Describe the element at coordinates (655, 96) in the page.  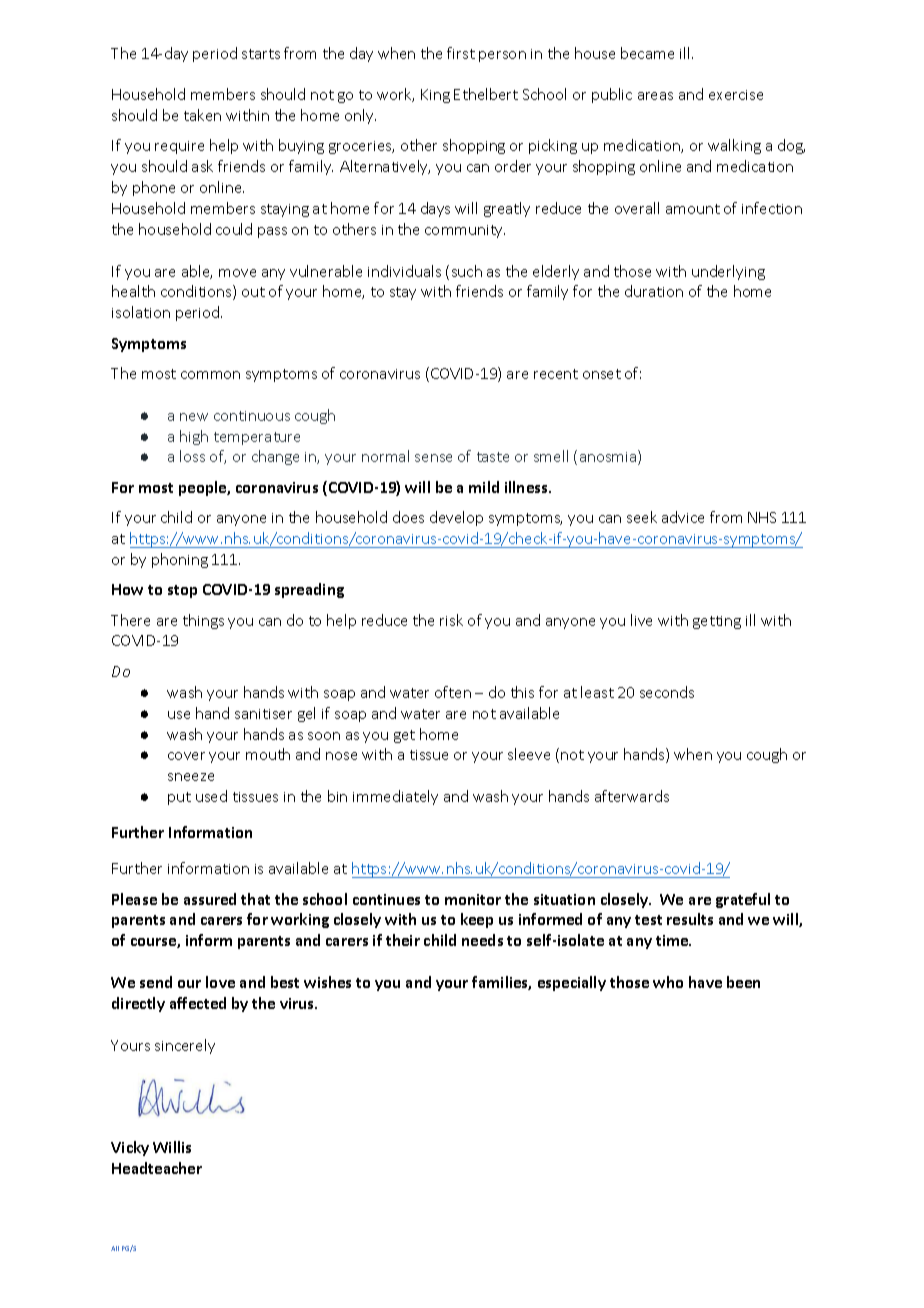
I see `areas` at that location.
